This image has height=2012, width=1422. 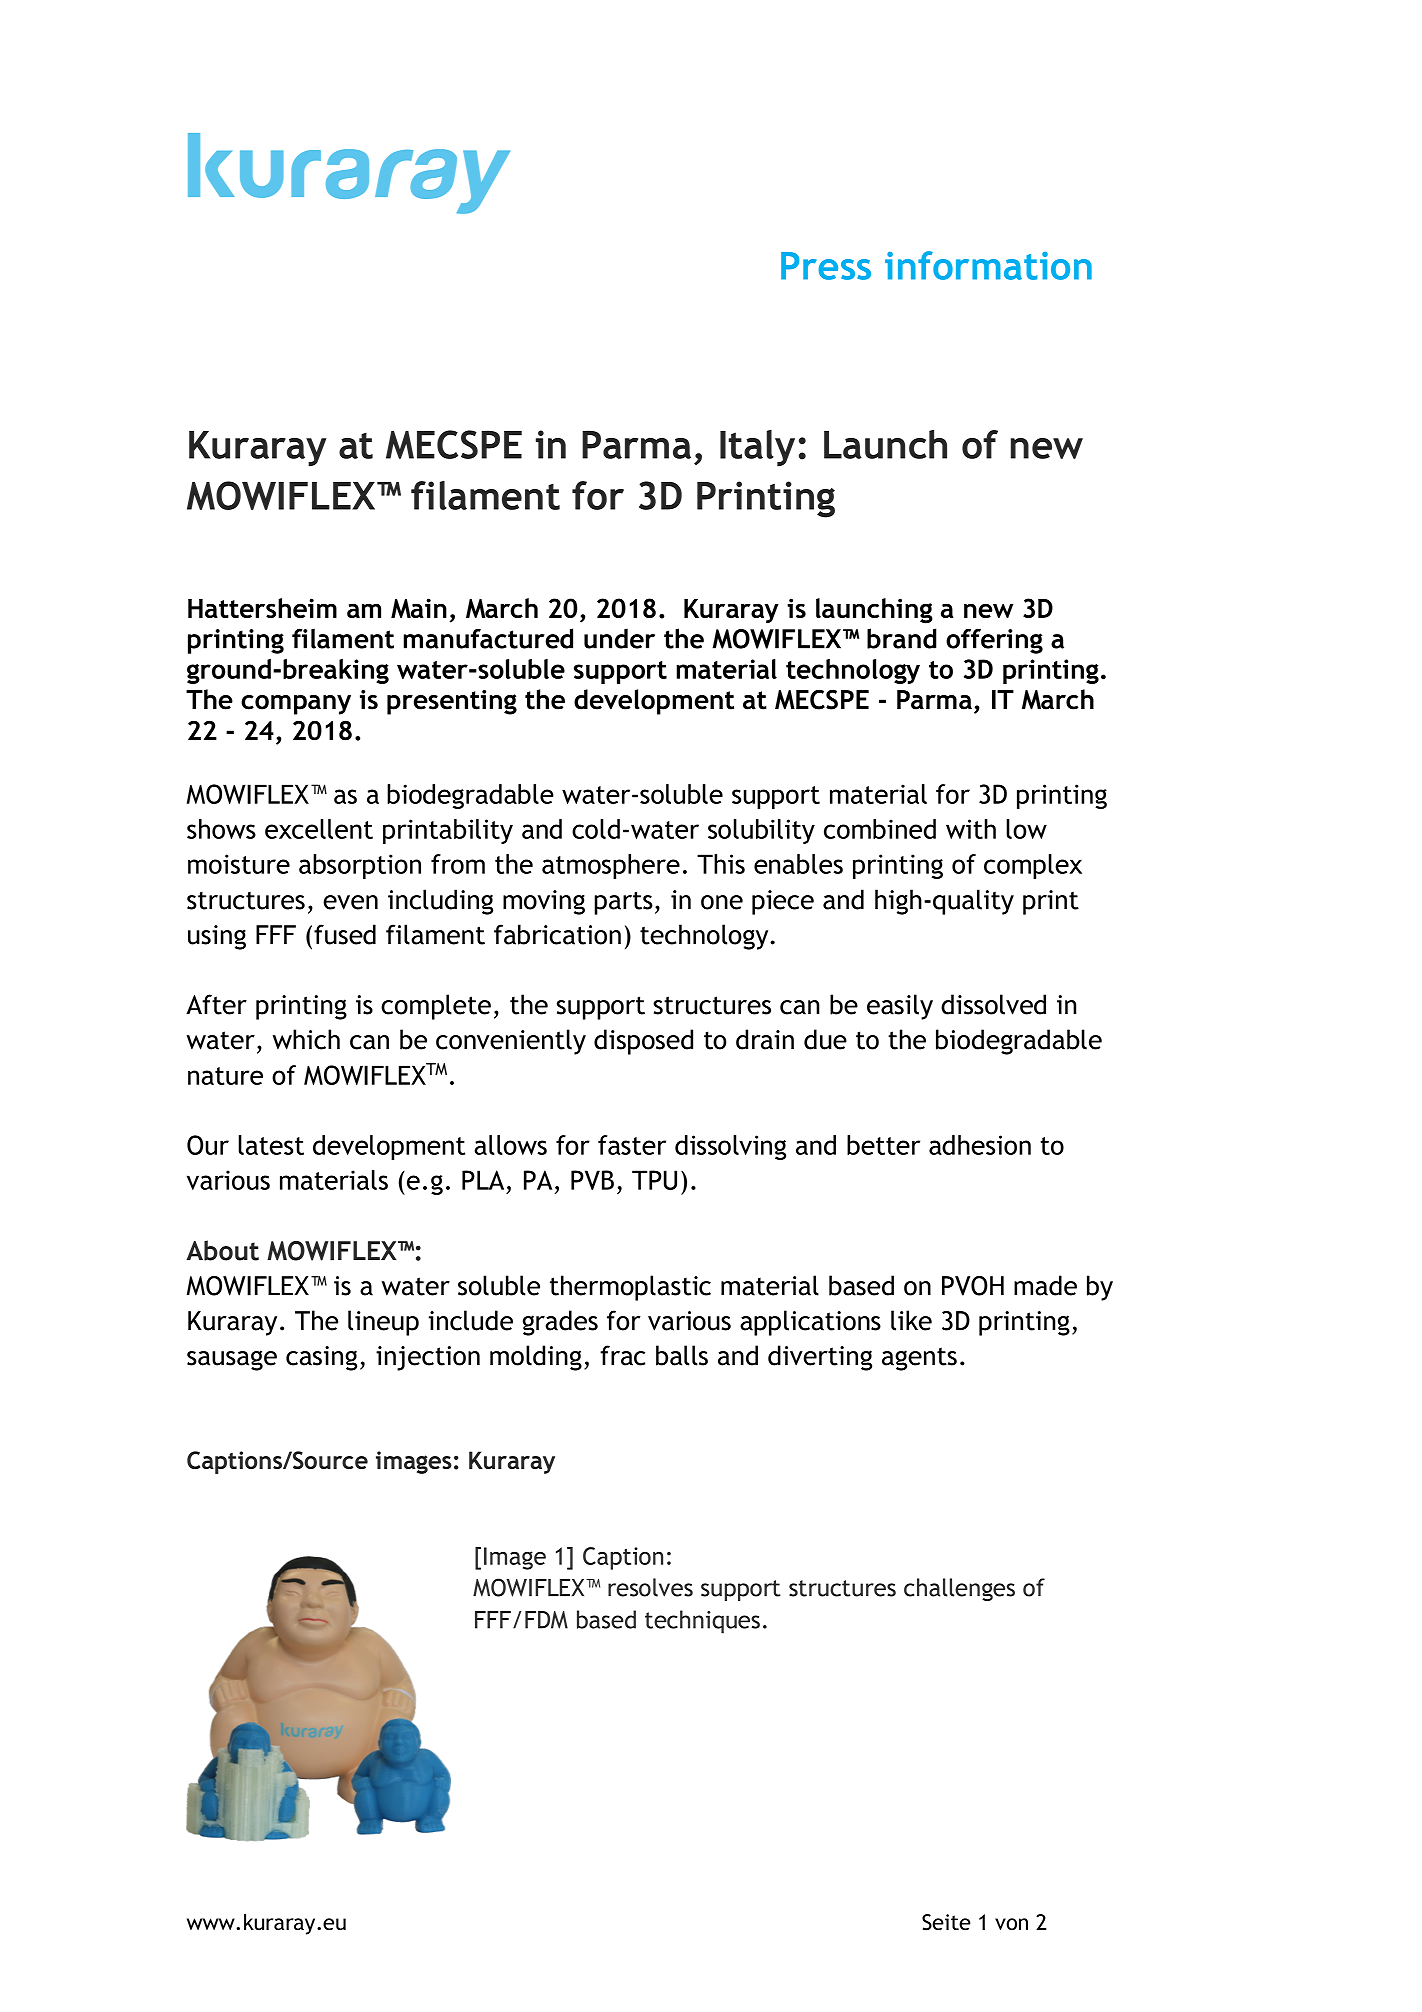 What do you see at coordinates (296, 705) in the image?
I see `company` at bounding box center [296, 705].
